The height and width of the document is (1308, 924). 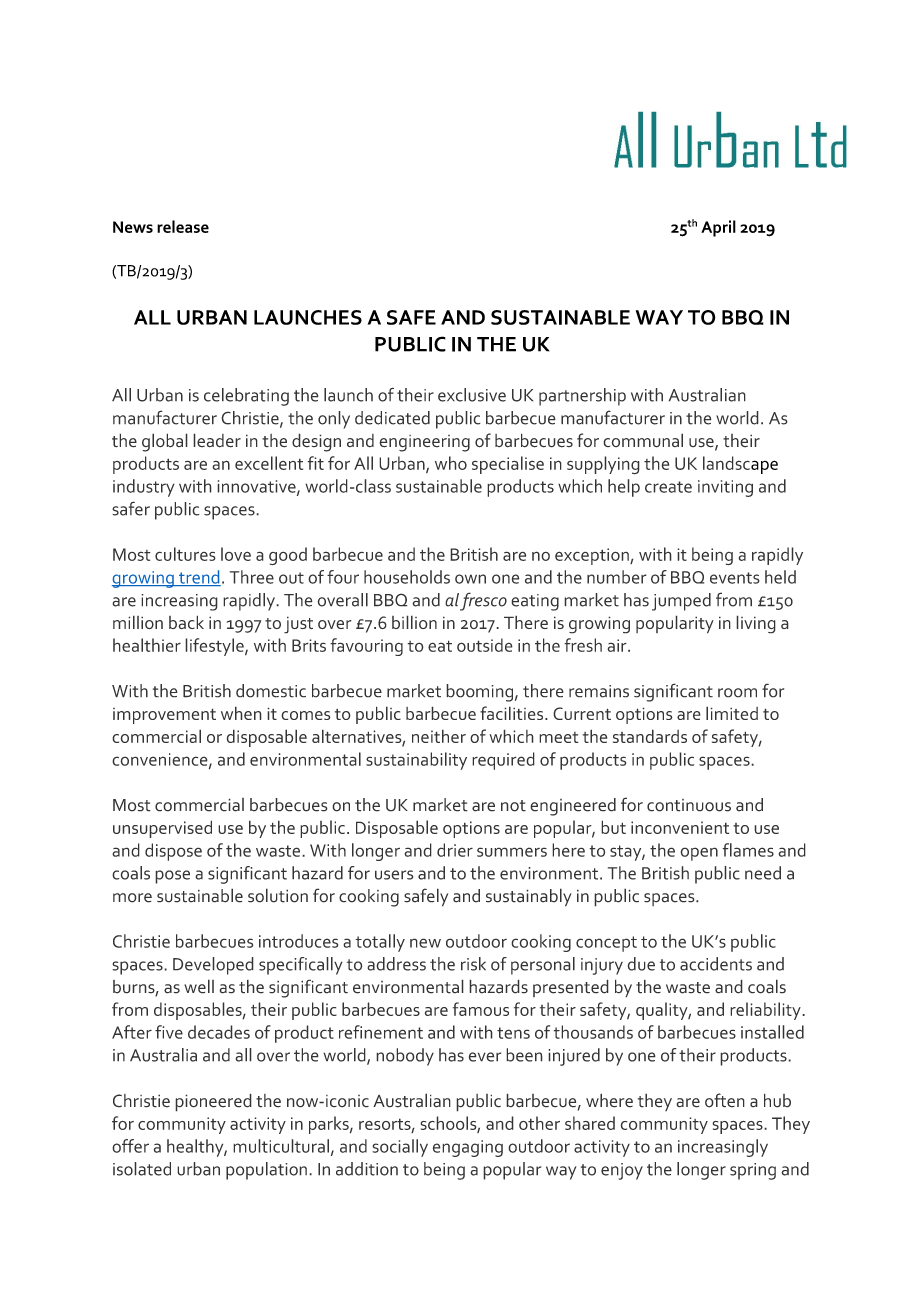 What do you see at coordinates (162, 829) in the document?
I see `unsupervised` at bounding box center [162, 829].
